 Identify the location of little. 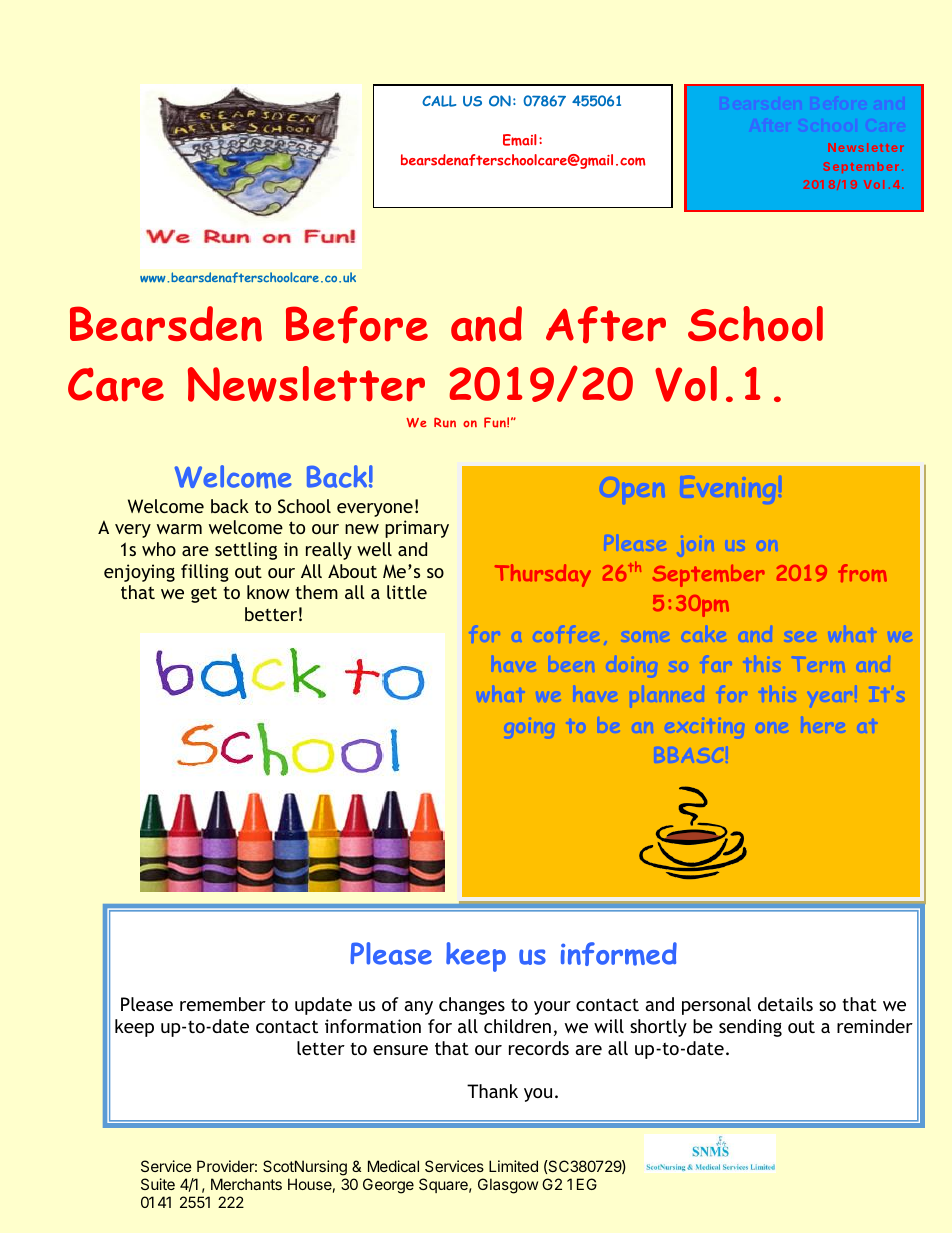
(407, 592).
